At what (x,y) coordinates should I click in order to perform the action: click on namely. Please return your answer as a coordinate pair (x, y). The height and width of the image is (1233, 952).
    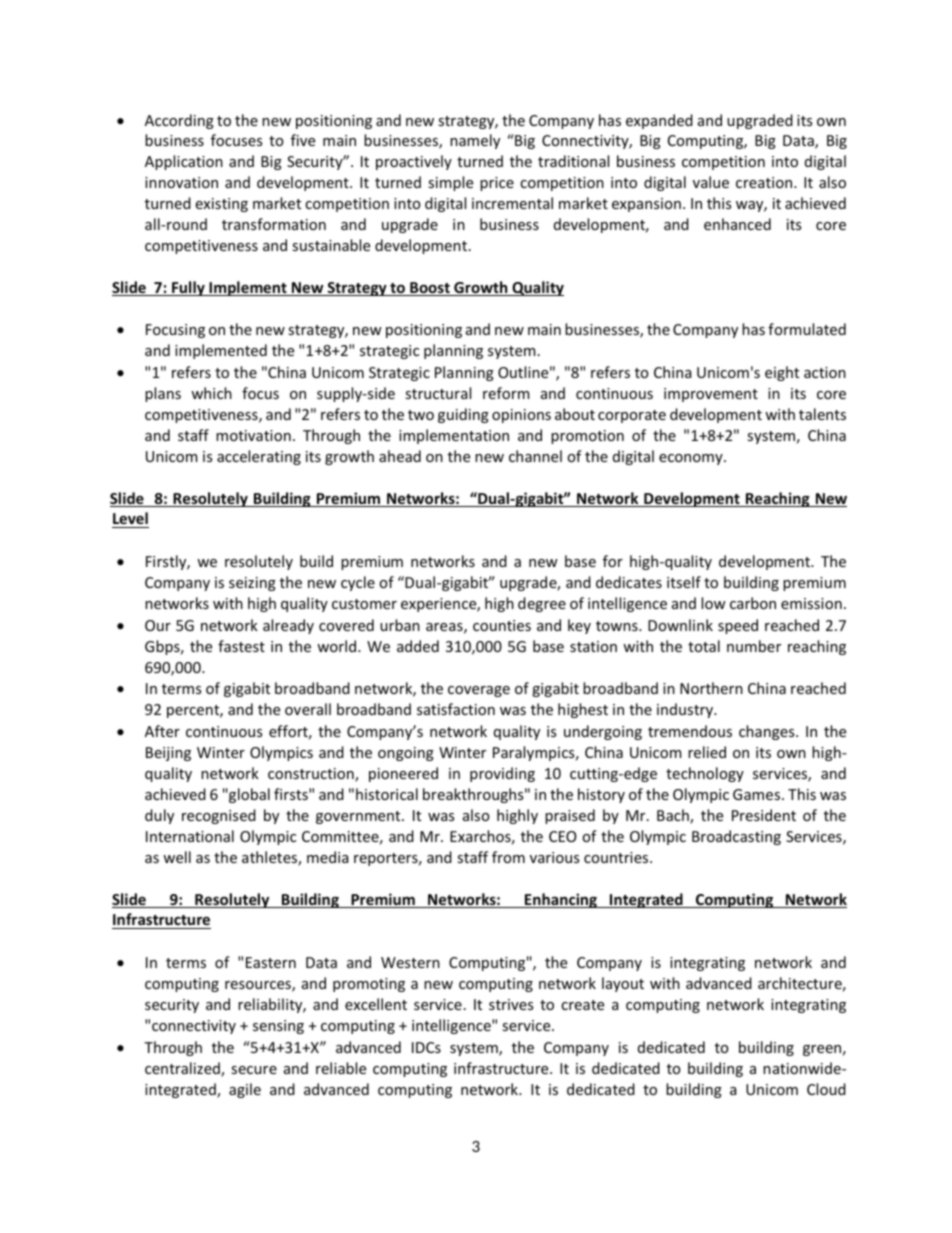
    Looking at the image, I should click on (475, 141).
